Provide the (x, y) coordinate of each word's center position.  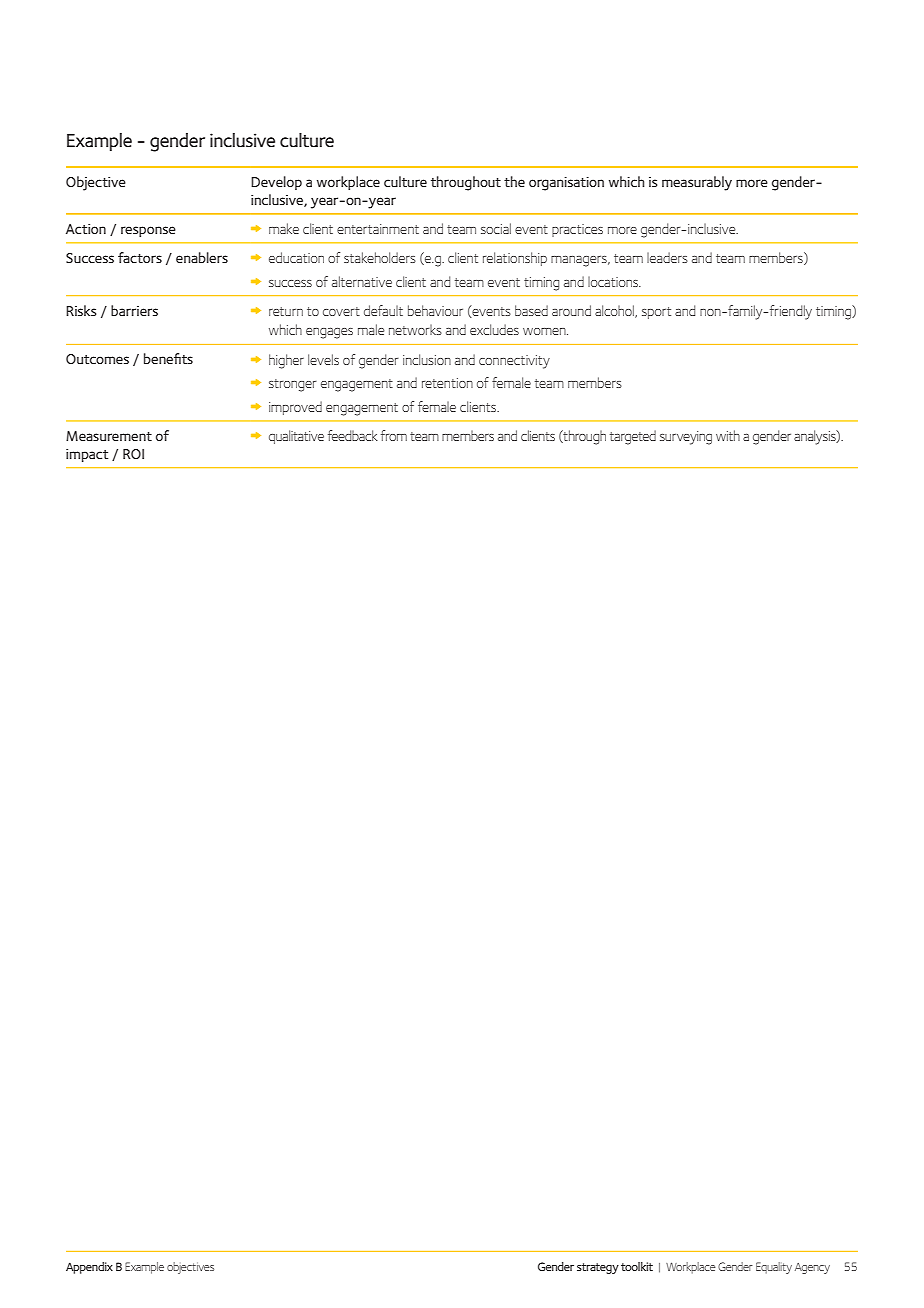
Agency (812, 1268)
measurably (697, 183)
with (728, 435)
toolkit (637, 1266)
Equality (774, 1268)
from (394, 435)
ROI (133, 454)
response (148, 231)
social (496, 228)
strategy (598, 1268)
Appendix (89, 1268)
